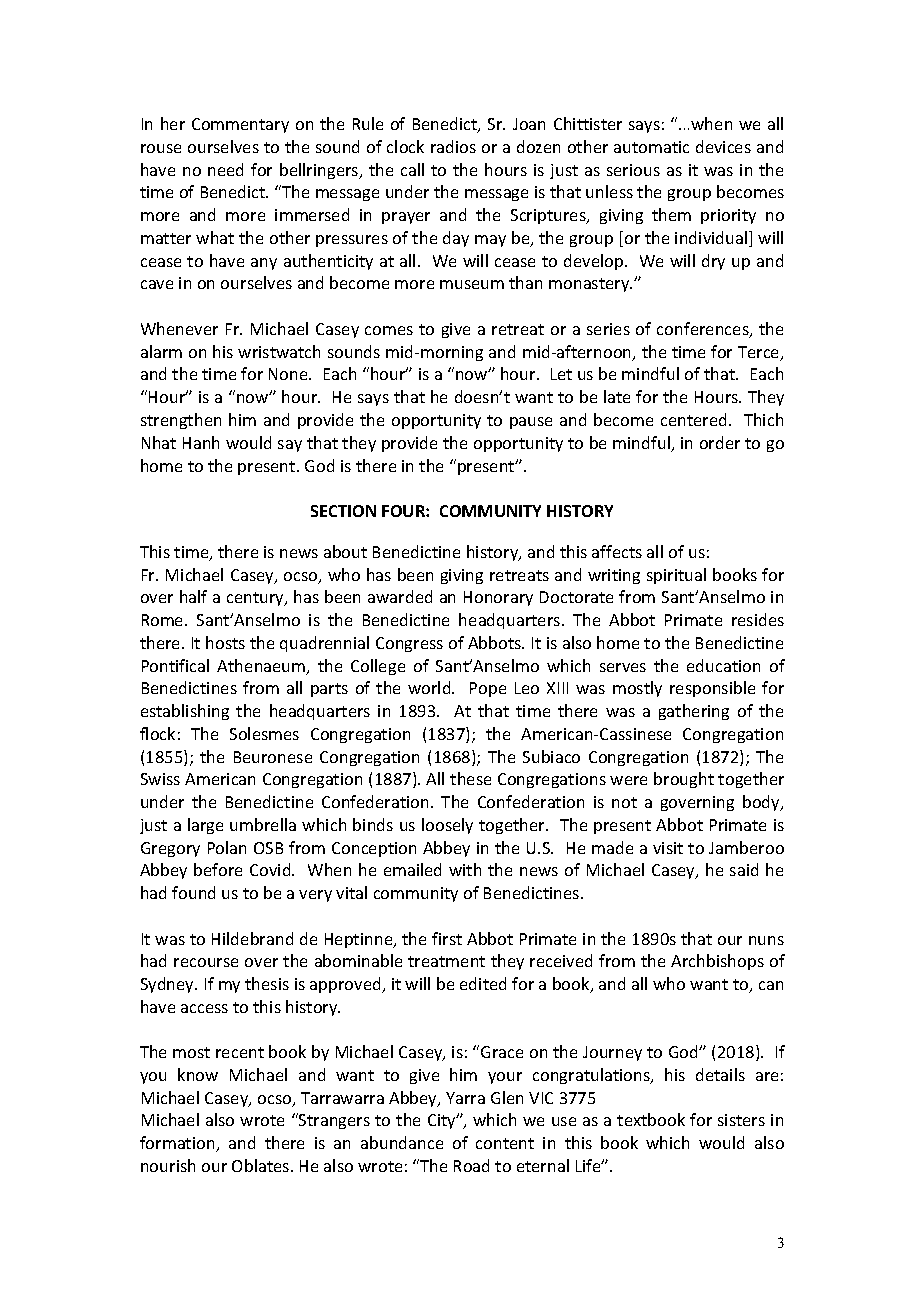 The width and height of the screenshot is (924, 1308). I want to click on need, so click(225, 169).
